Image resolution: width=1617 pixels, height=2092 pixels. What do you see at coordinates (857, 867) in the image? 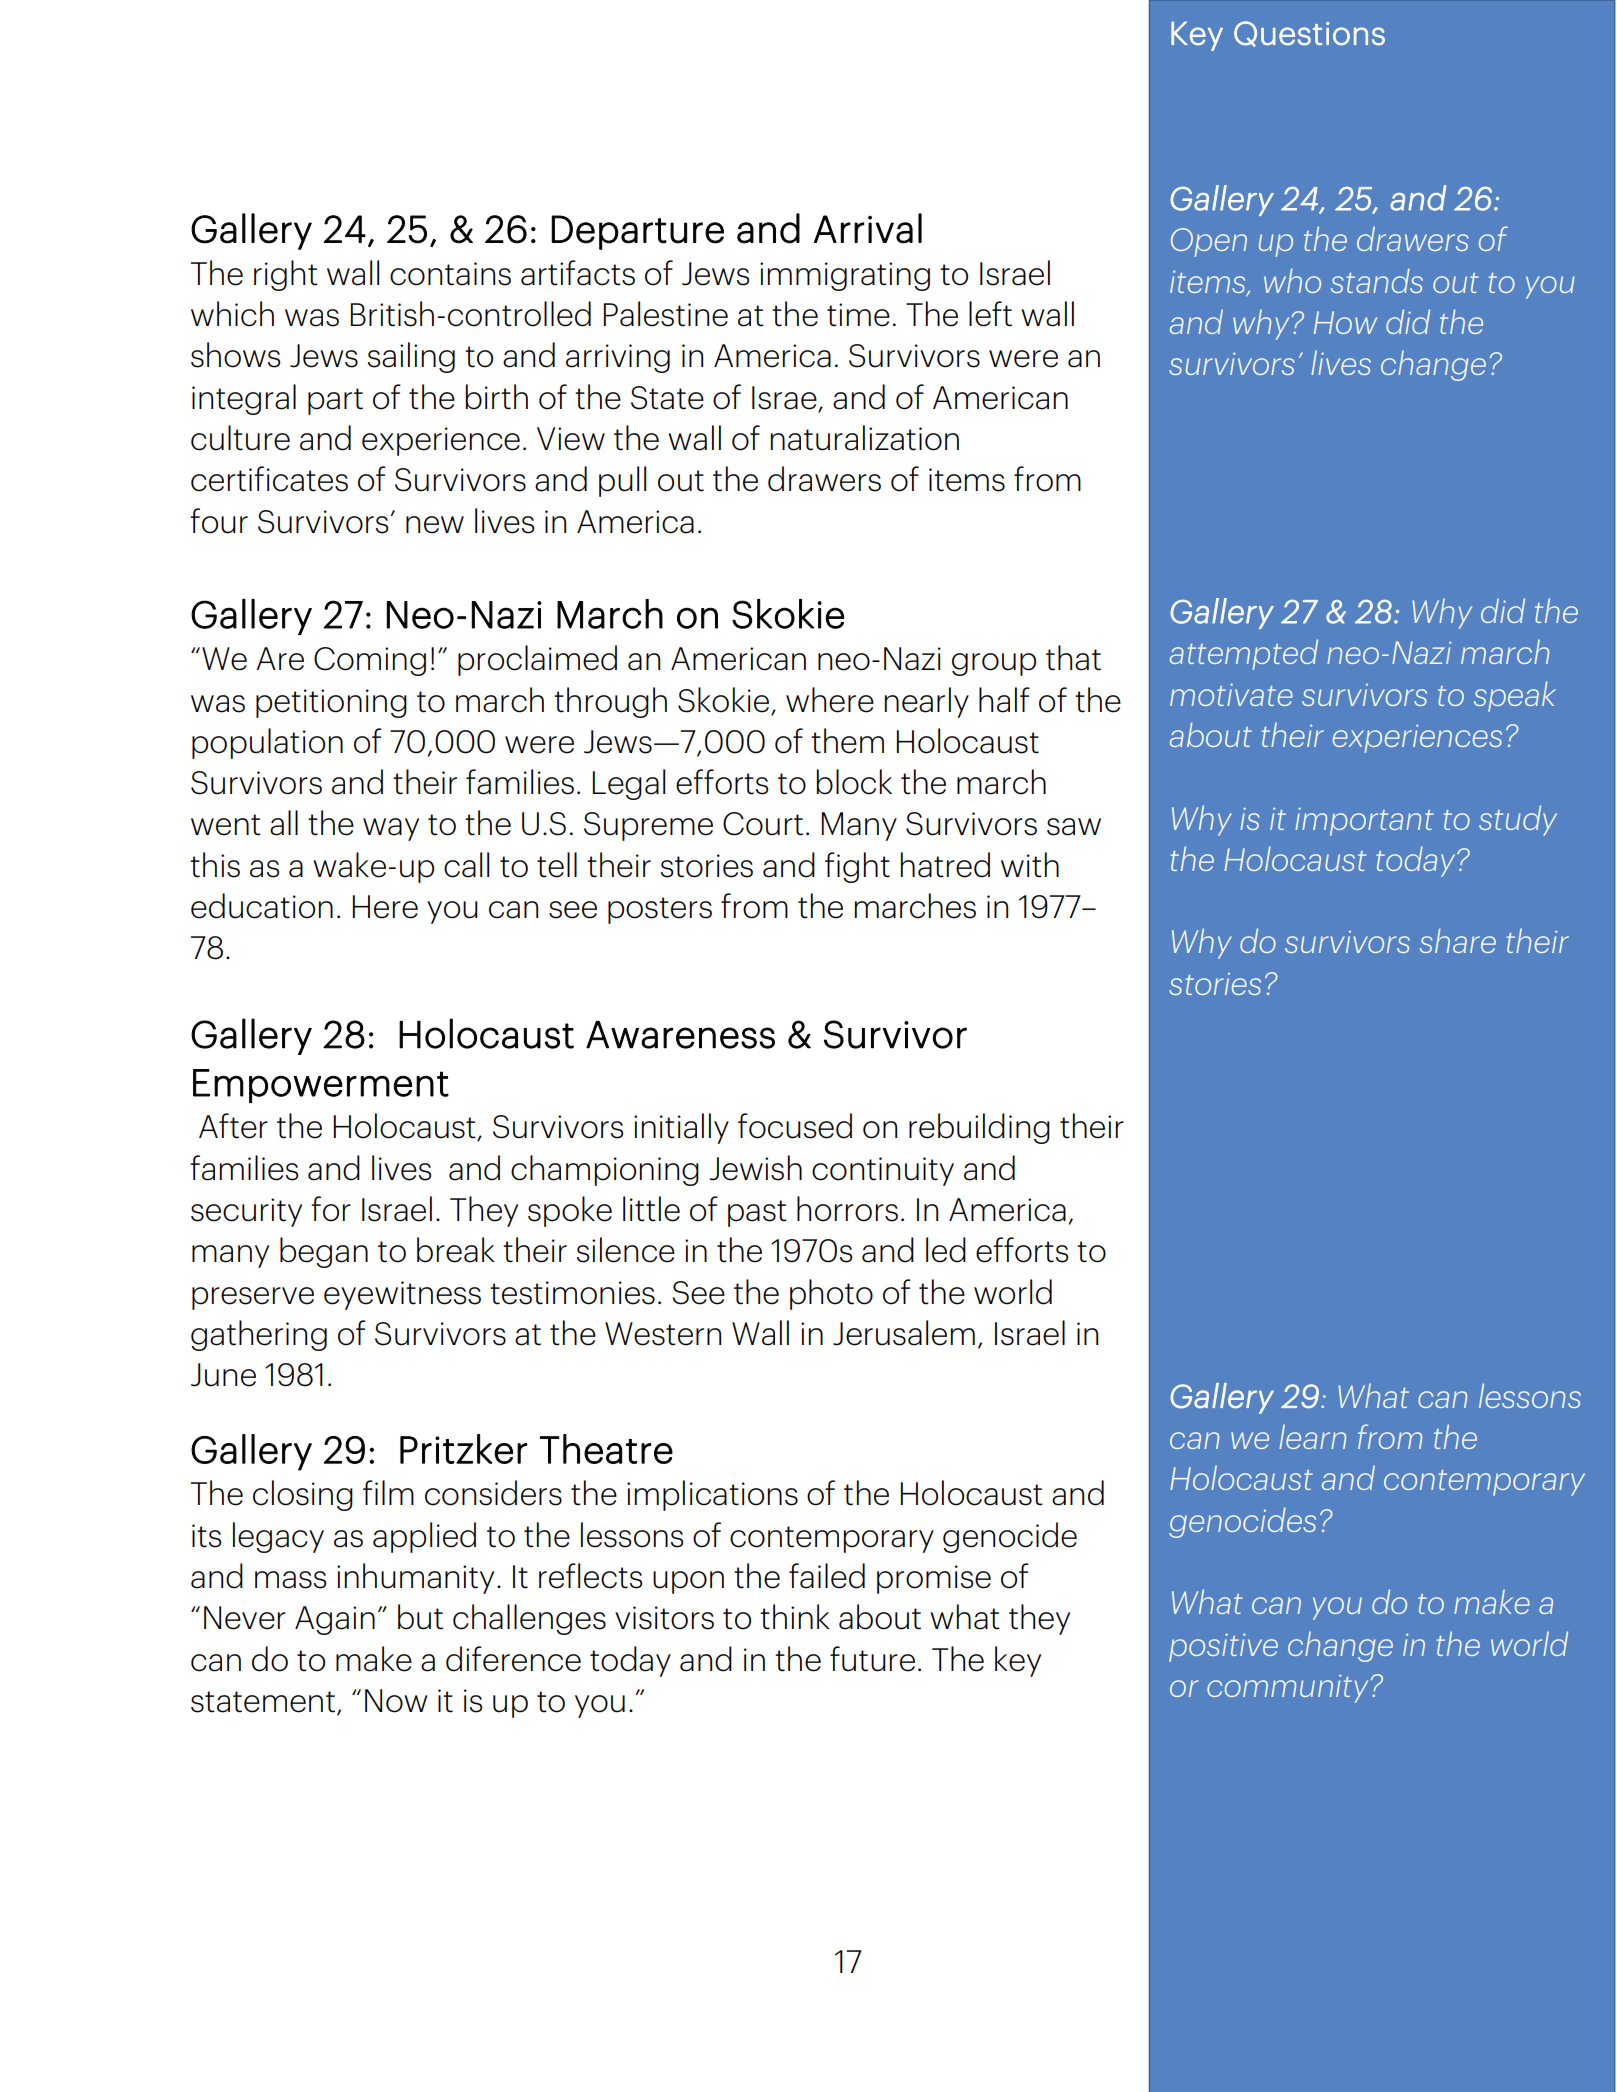
I see `fight` at bounding box center [857, 867].
